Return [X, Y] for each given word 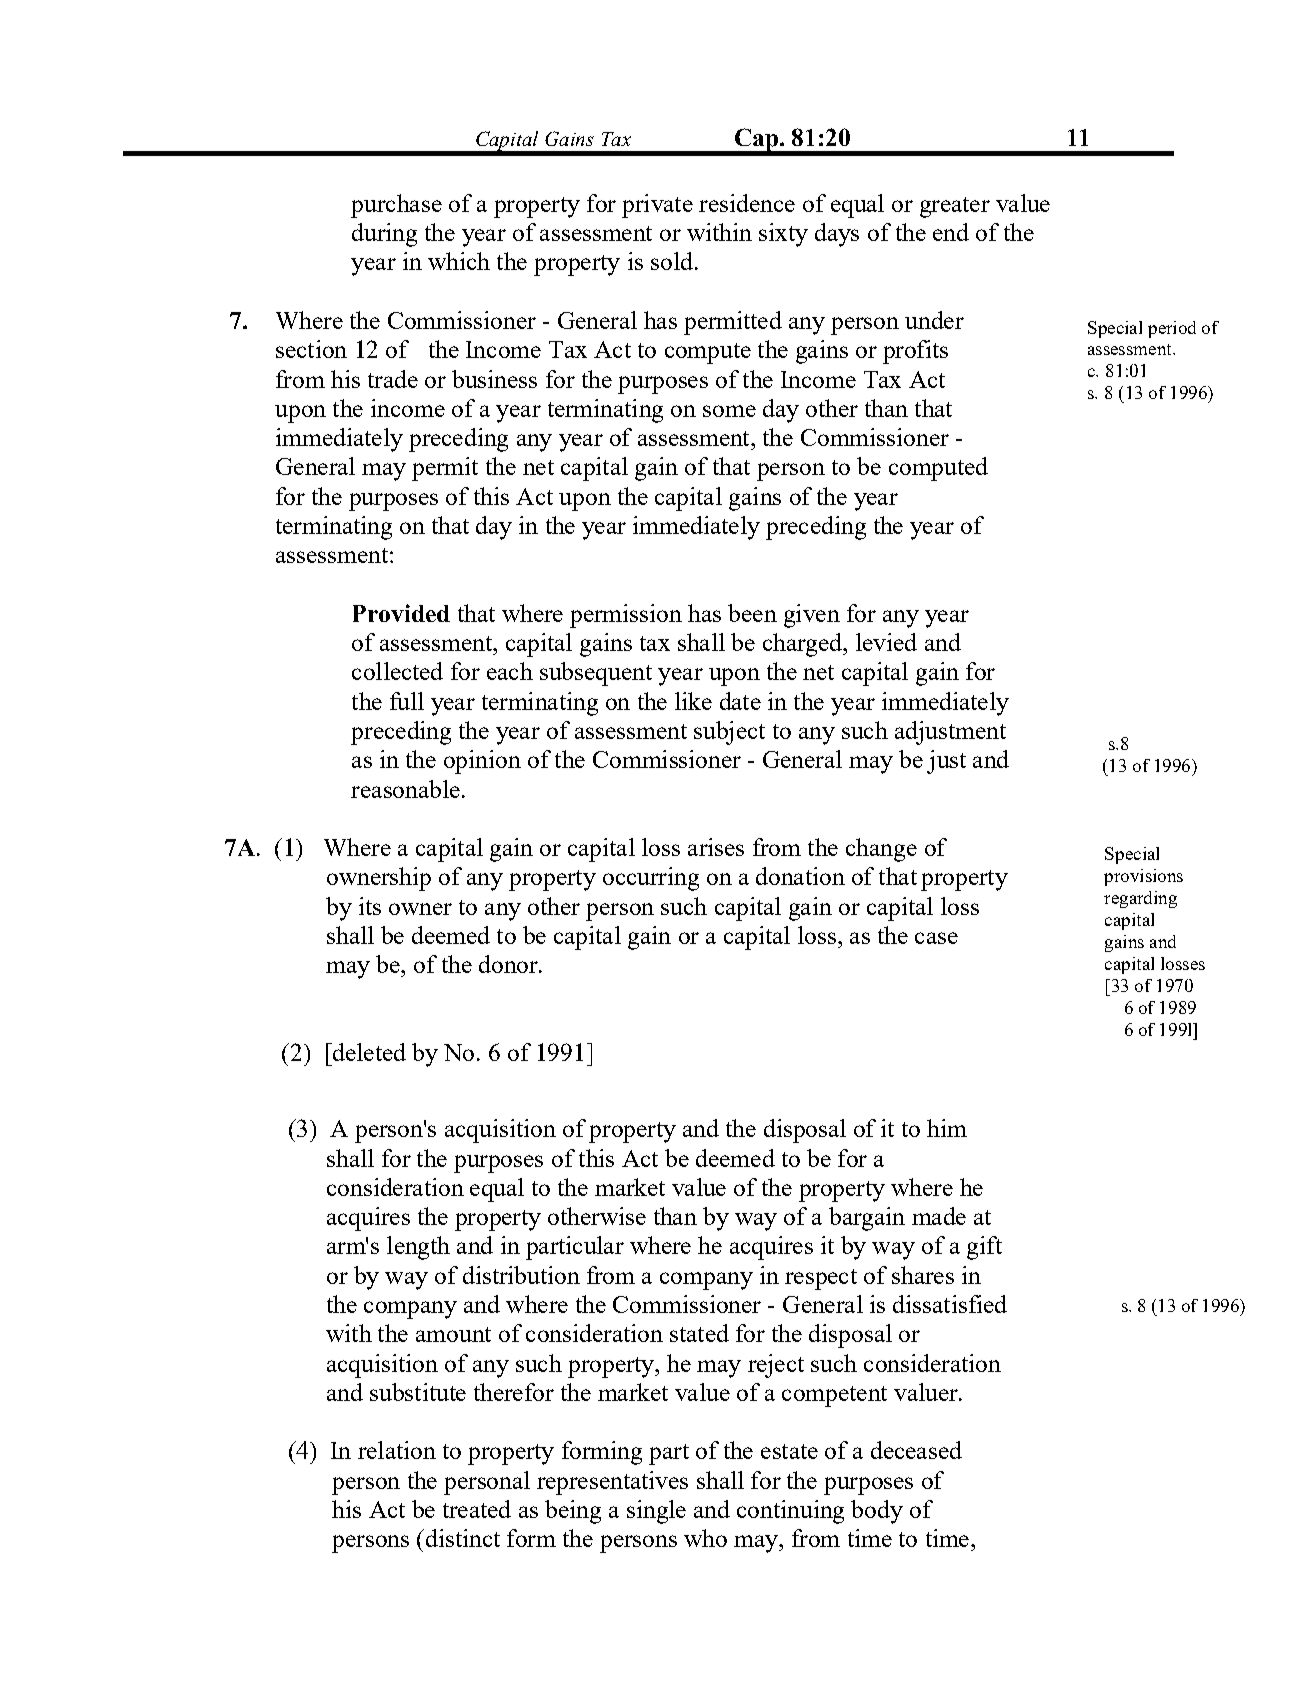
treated [477, 1509]
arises [716, 847]
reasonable [405, 789]
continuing [790, 1512]
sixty [783, 235]
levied [886, 642]
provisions [1143, 877]
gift [984, 1248]
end [951, 232]
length [418, 1248]
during [384, 235]
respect [821, 1279]
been [752, 613]
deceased [916, 1450]
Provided [401, 613]
